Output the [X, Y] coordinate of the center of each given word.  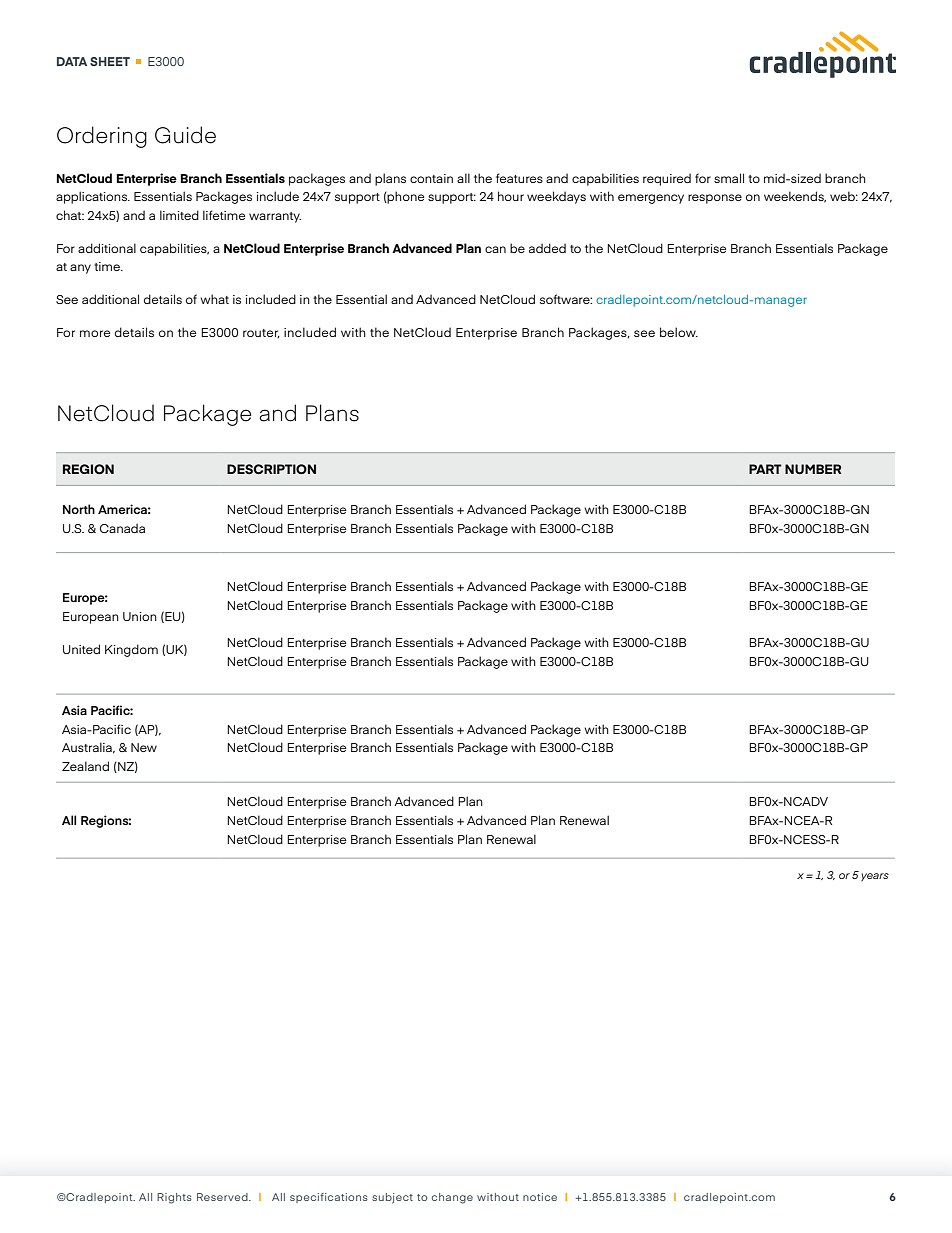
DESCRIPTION [271, 469]
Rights [174, 1198]
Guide [185, 135]
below [679, 332]
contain [431, 178]
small [729, 178]
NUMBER [813, 469]
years [875, 877]
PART [765, 469]
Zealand [85, 766]
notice [540, 1197]
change [452, 1198]
